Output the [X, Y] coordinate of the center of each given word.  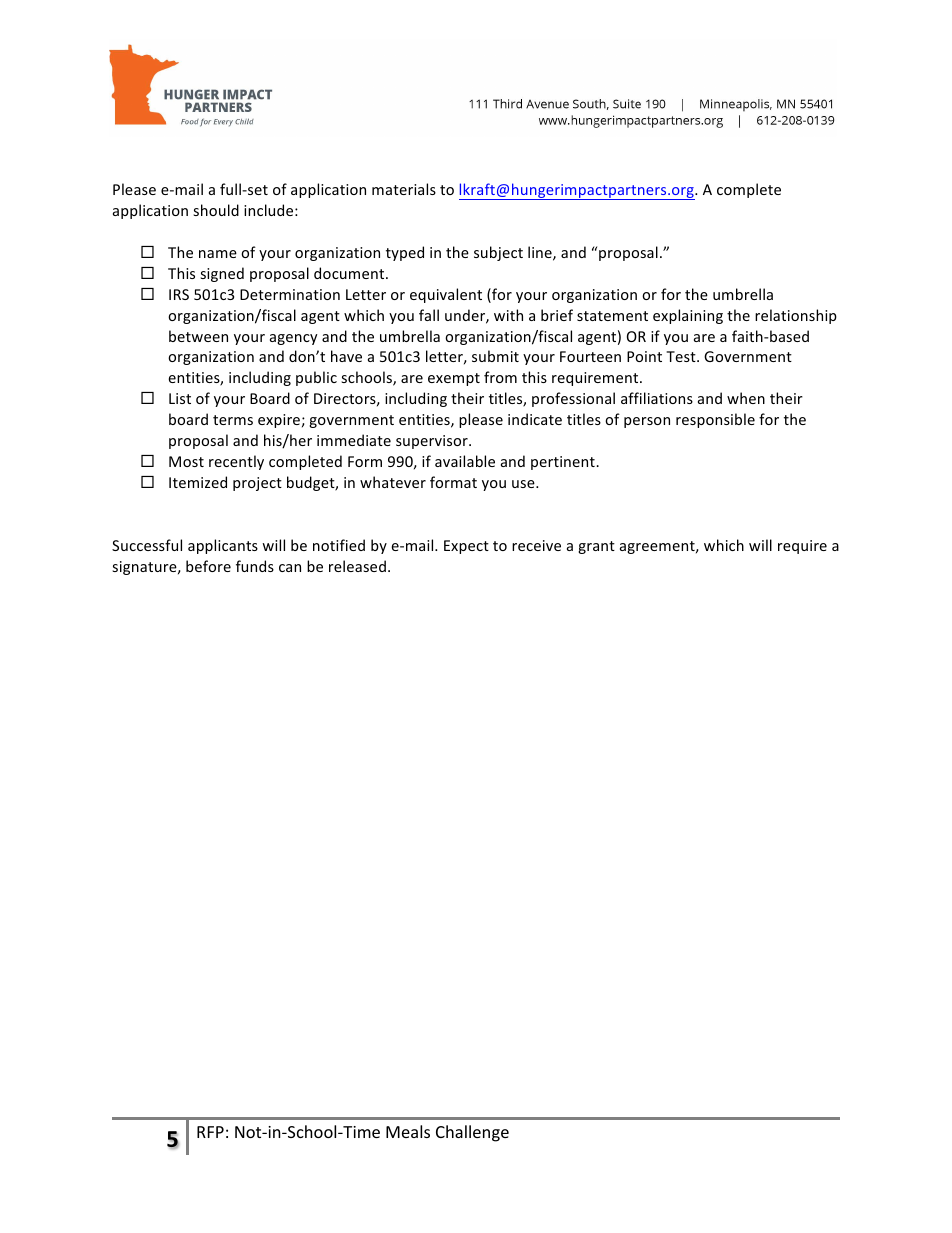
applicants [223, 546]
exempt [454, 379]
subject [498, 253]
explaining [688, 316]
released [357, 566]
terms [233, 420]
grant [596, 547]
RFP [210, 1132]
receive [536, 545]
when [746, 398]
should [216, 210]
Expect [466, 547]
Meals [408, 1131]
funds [255, 566]
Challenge [472, 1133]
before [208, 566]
